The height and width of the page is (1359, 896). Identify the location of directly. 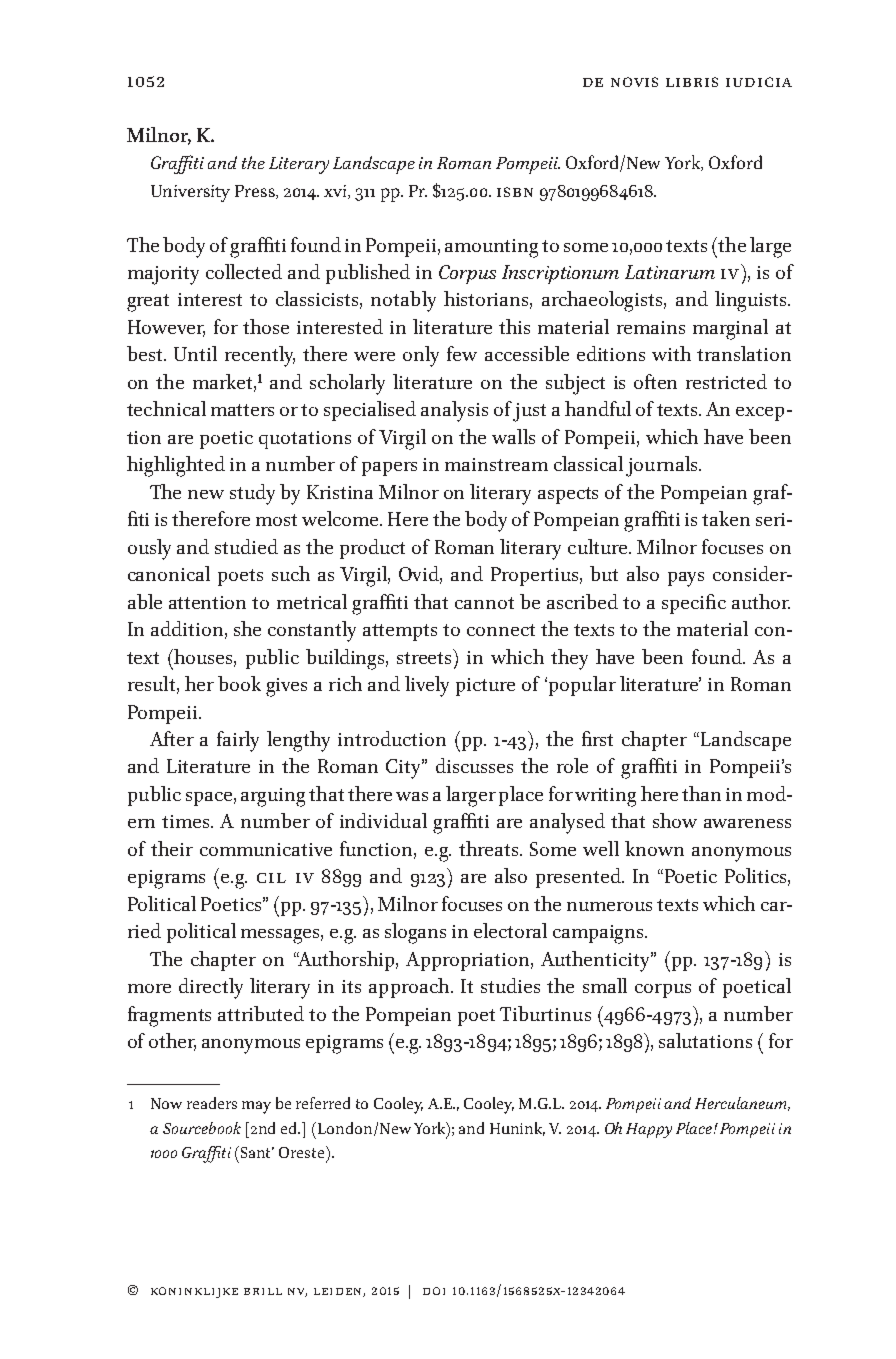
(211, 988).
